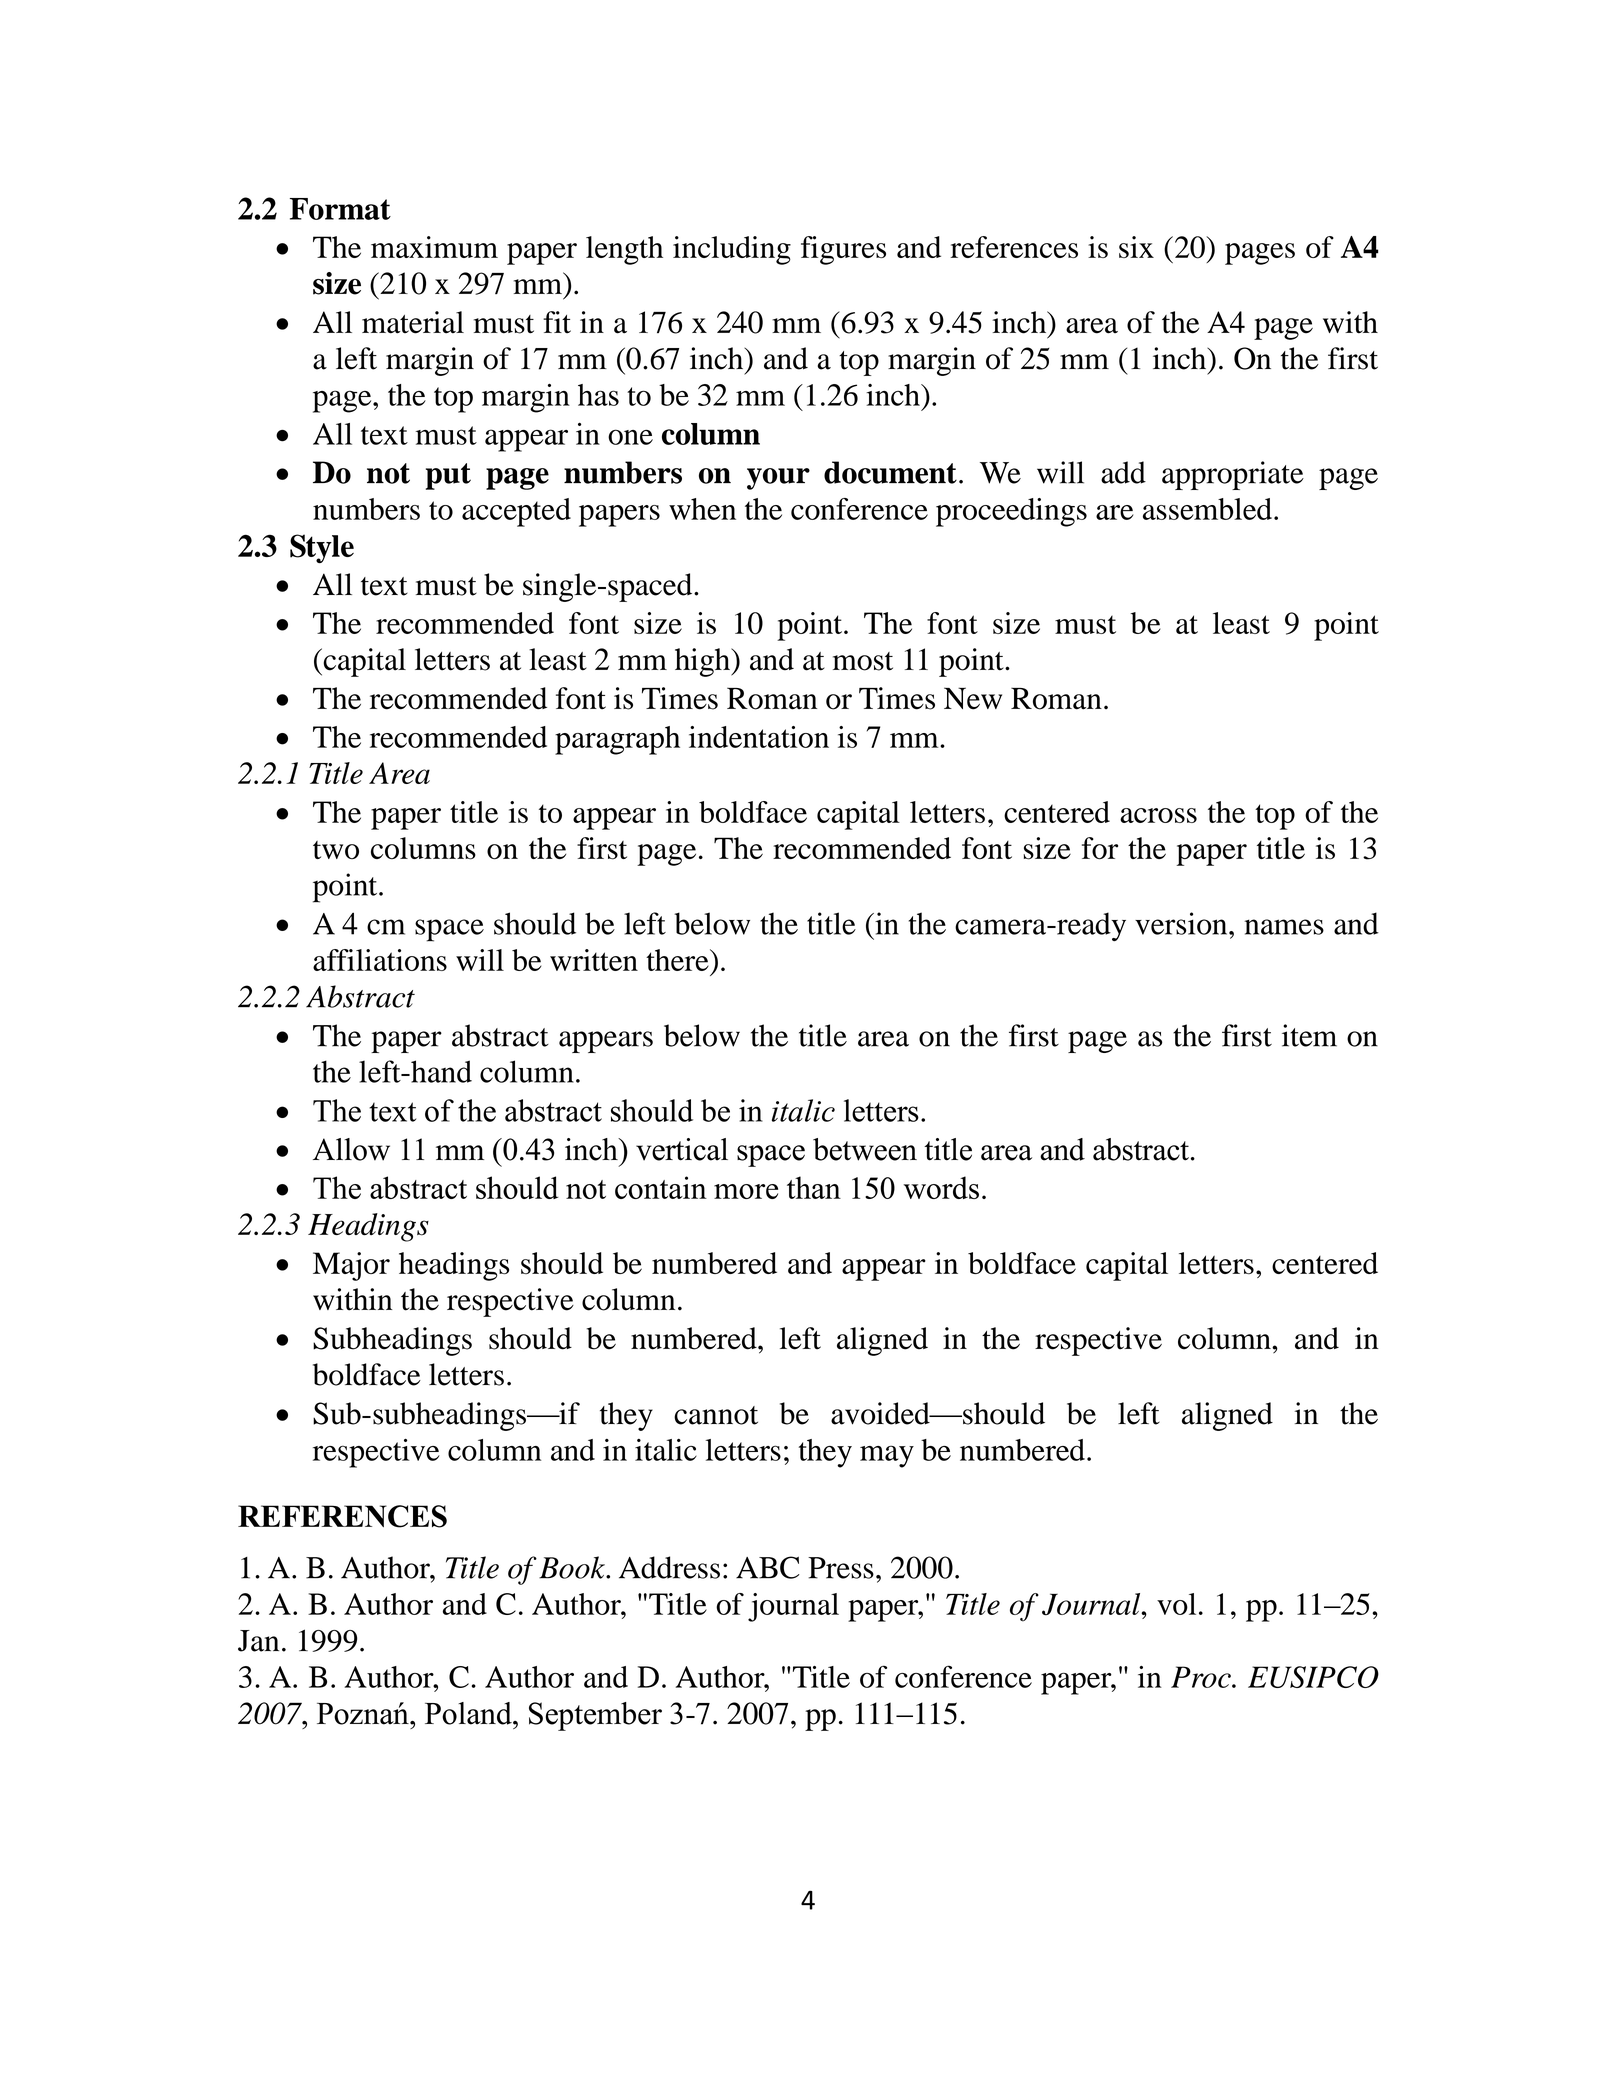  I want to click on there, so click(678, 960).
